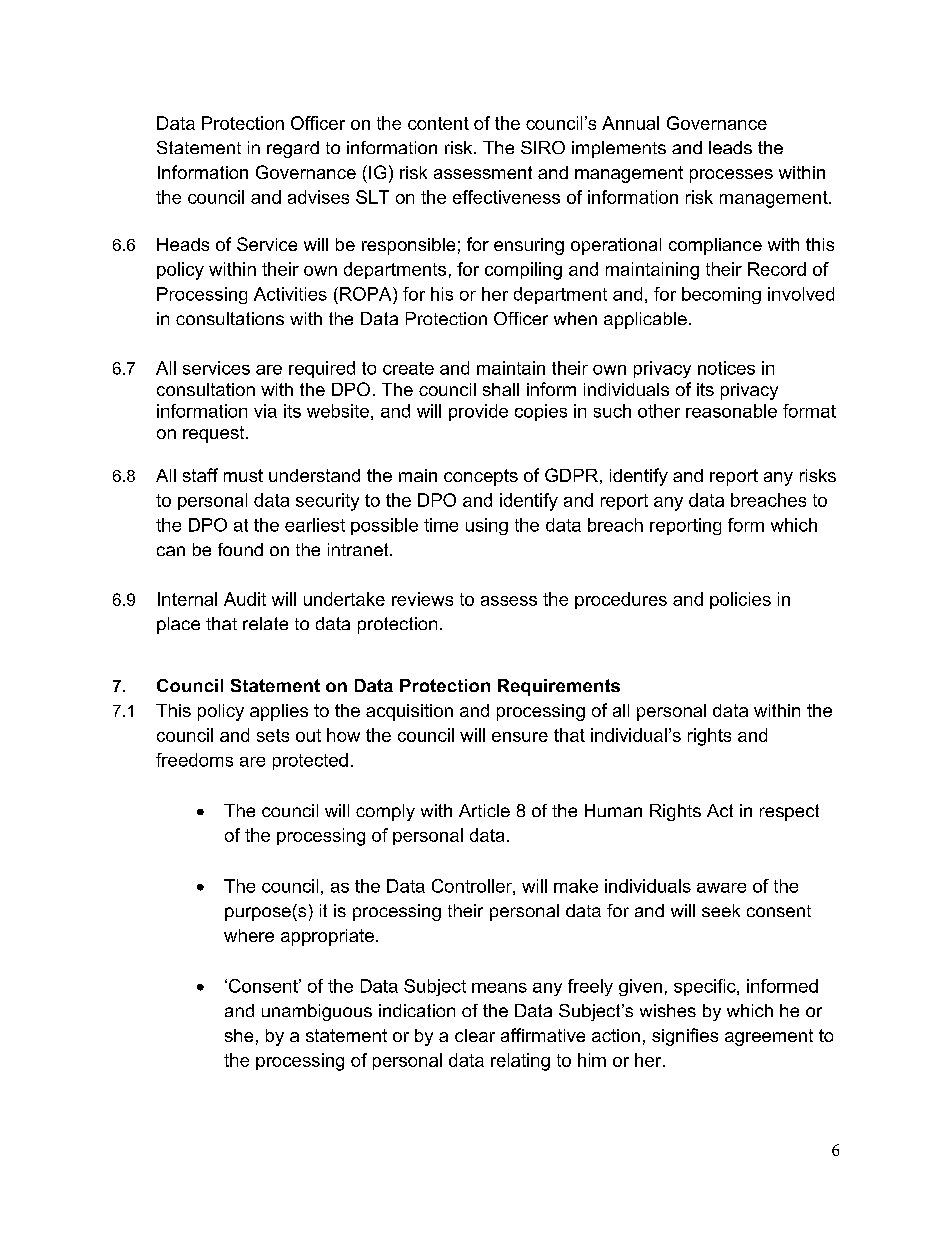  Describe the element at coordinates (730, 147) in the image. I see `leads` at that location.
